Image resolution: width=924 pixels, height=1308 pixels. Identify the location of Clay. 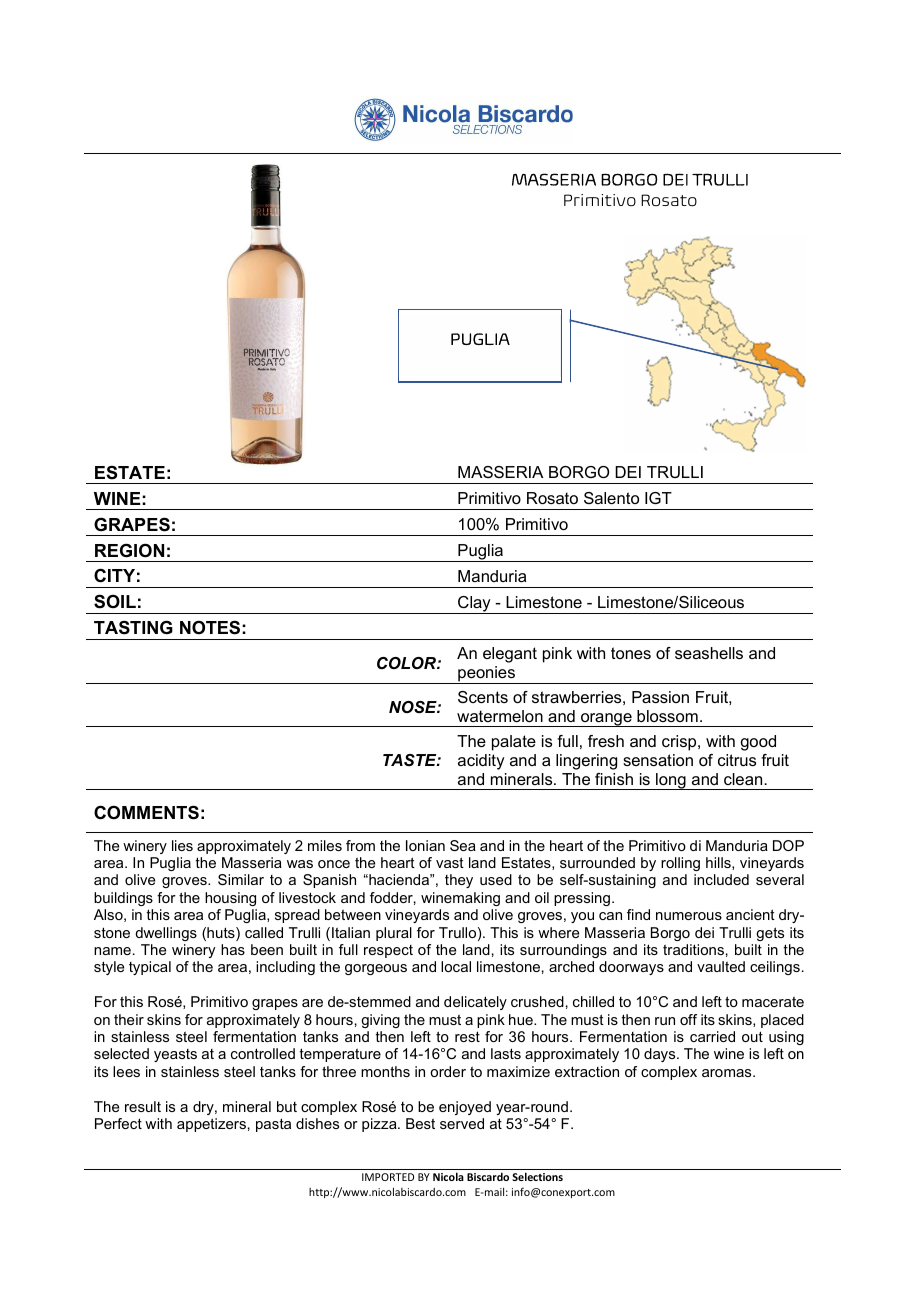
(474, 605).
